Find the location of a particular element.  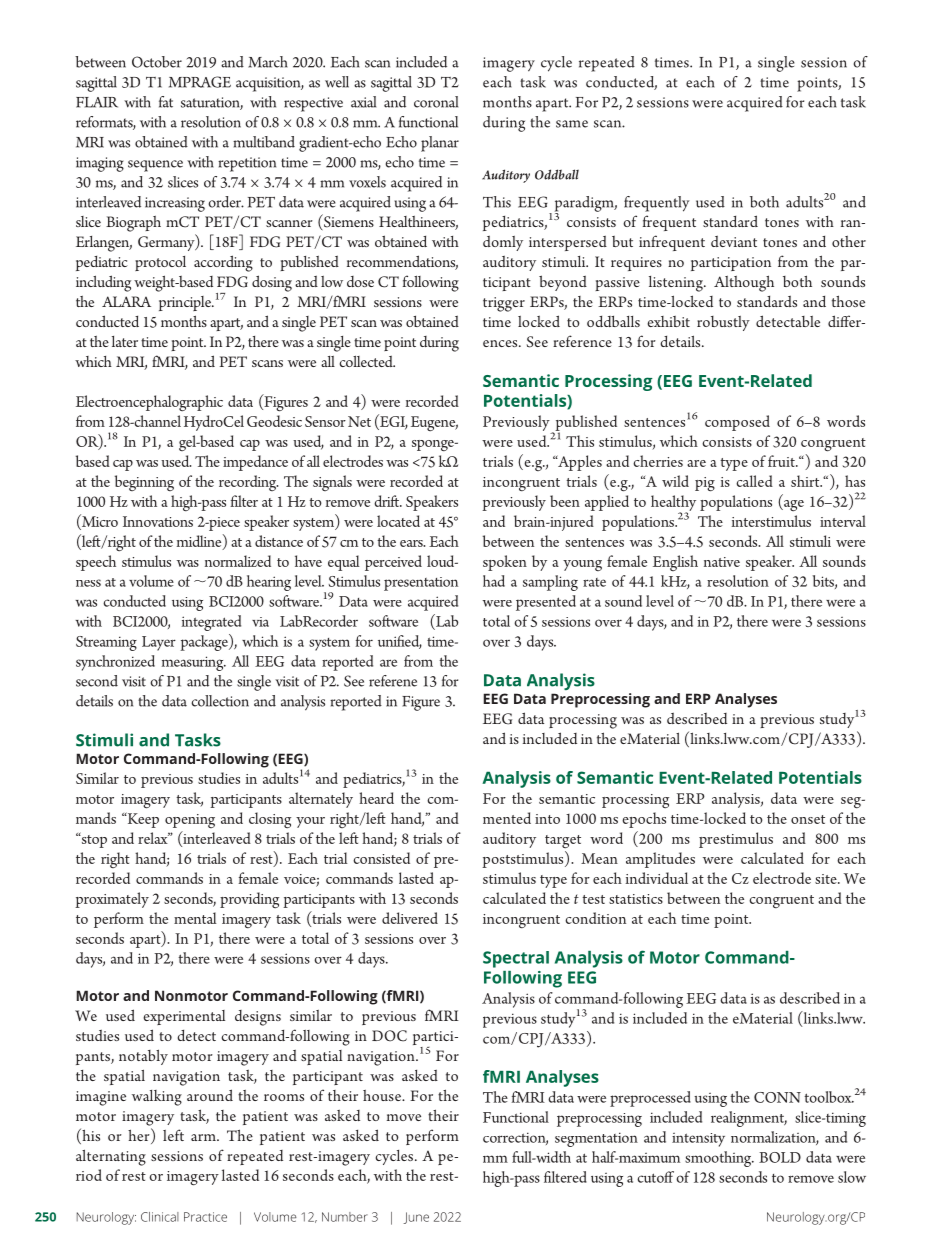

June is located at coordinates (416, 1218).
